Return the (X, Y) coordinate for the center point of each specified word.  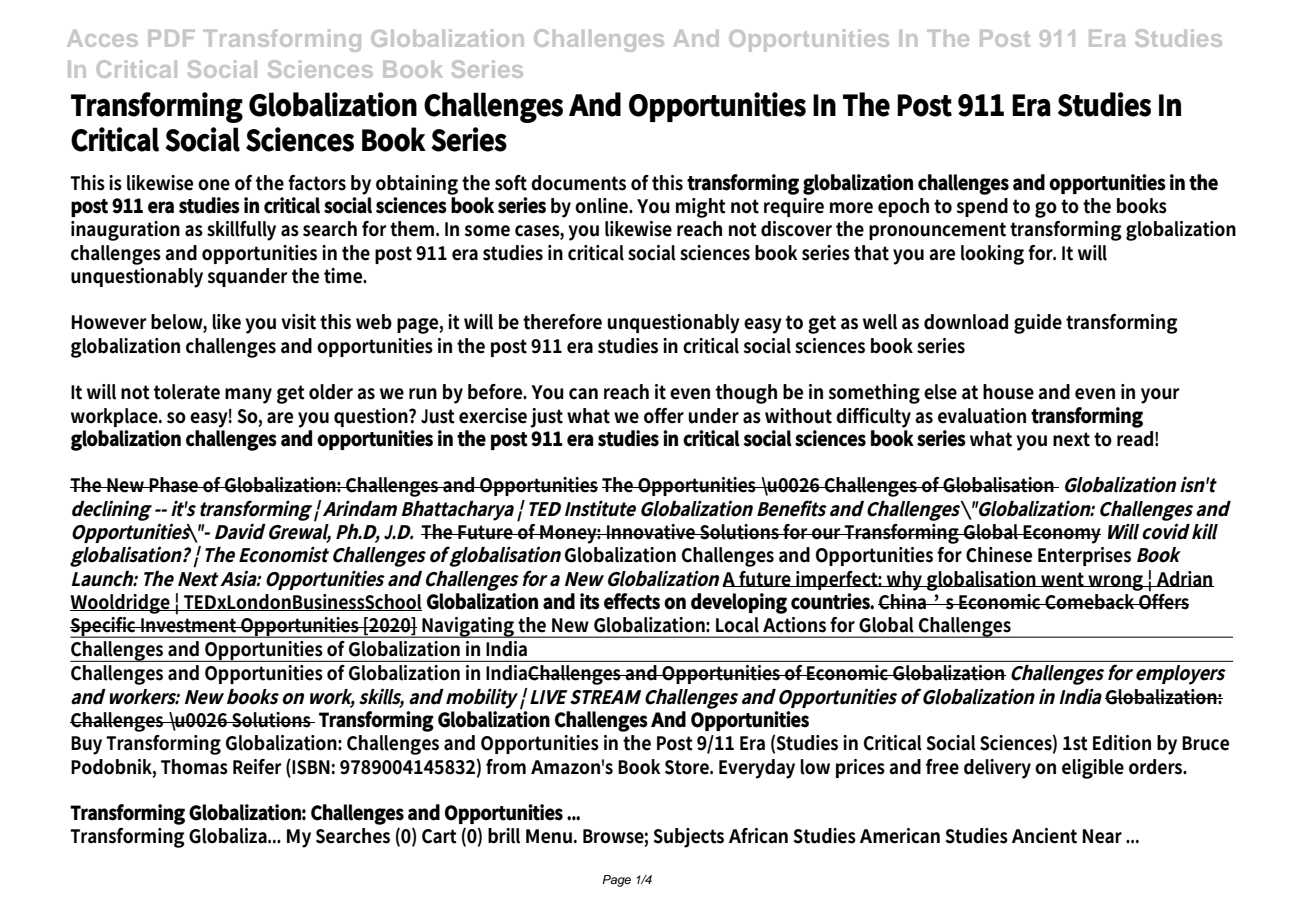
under (714, 416)
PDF (171, 38)
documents (578, 183)
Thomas (194, 767)
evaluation (982, 416)
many (248, 396)
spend (982, 207)
